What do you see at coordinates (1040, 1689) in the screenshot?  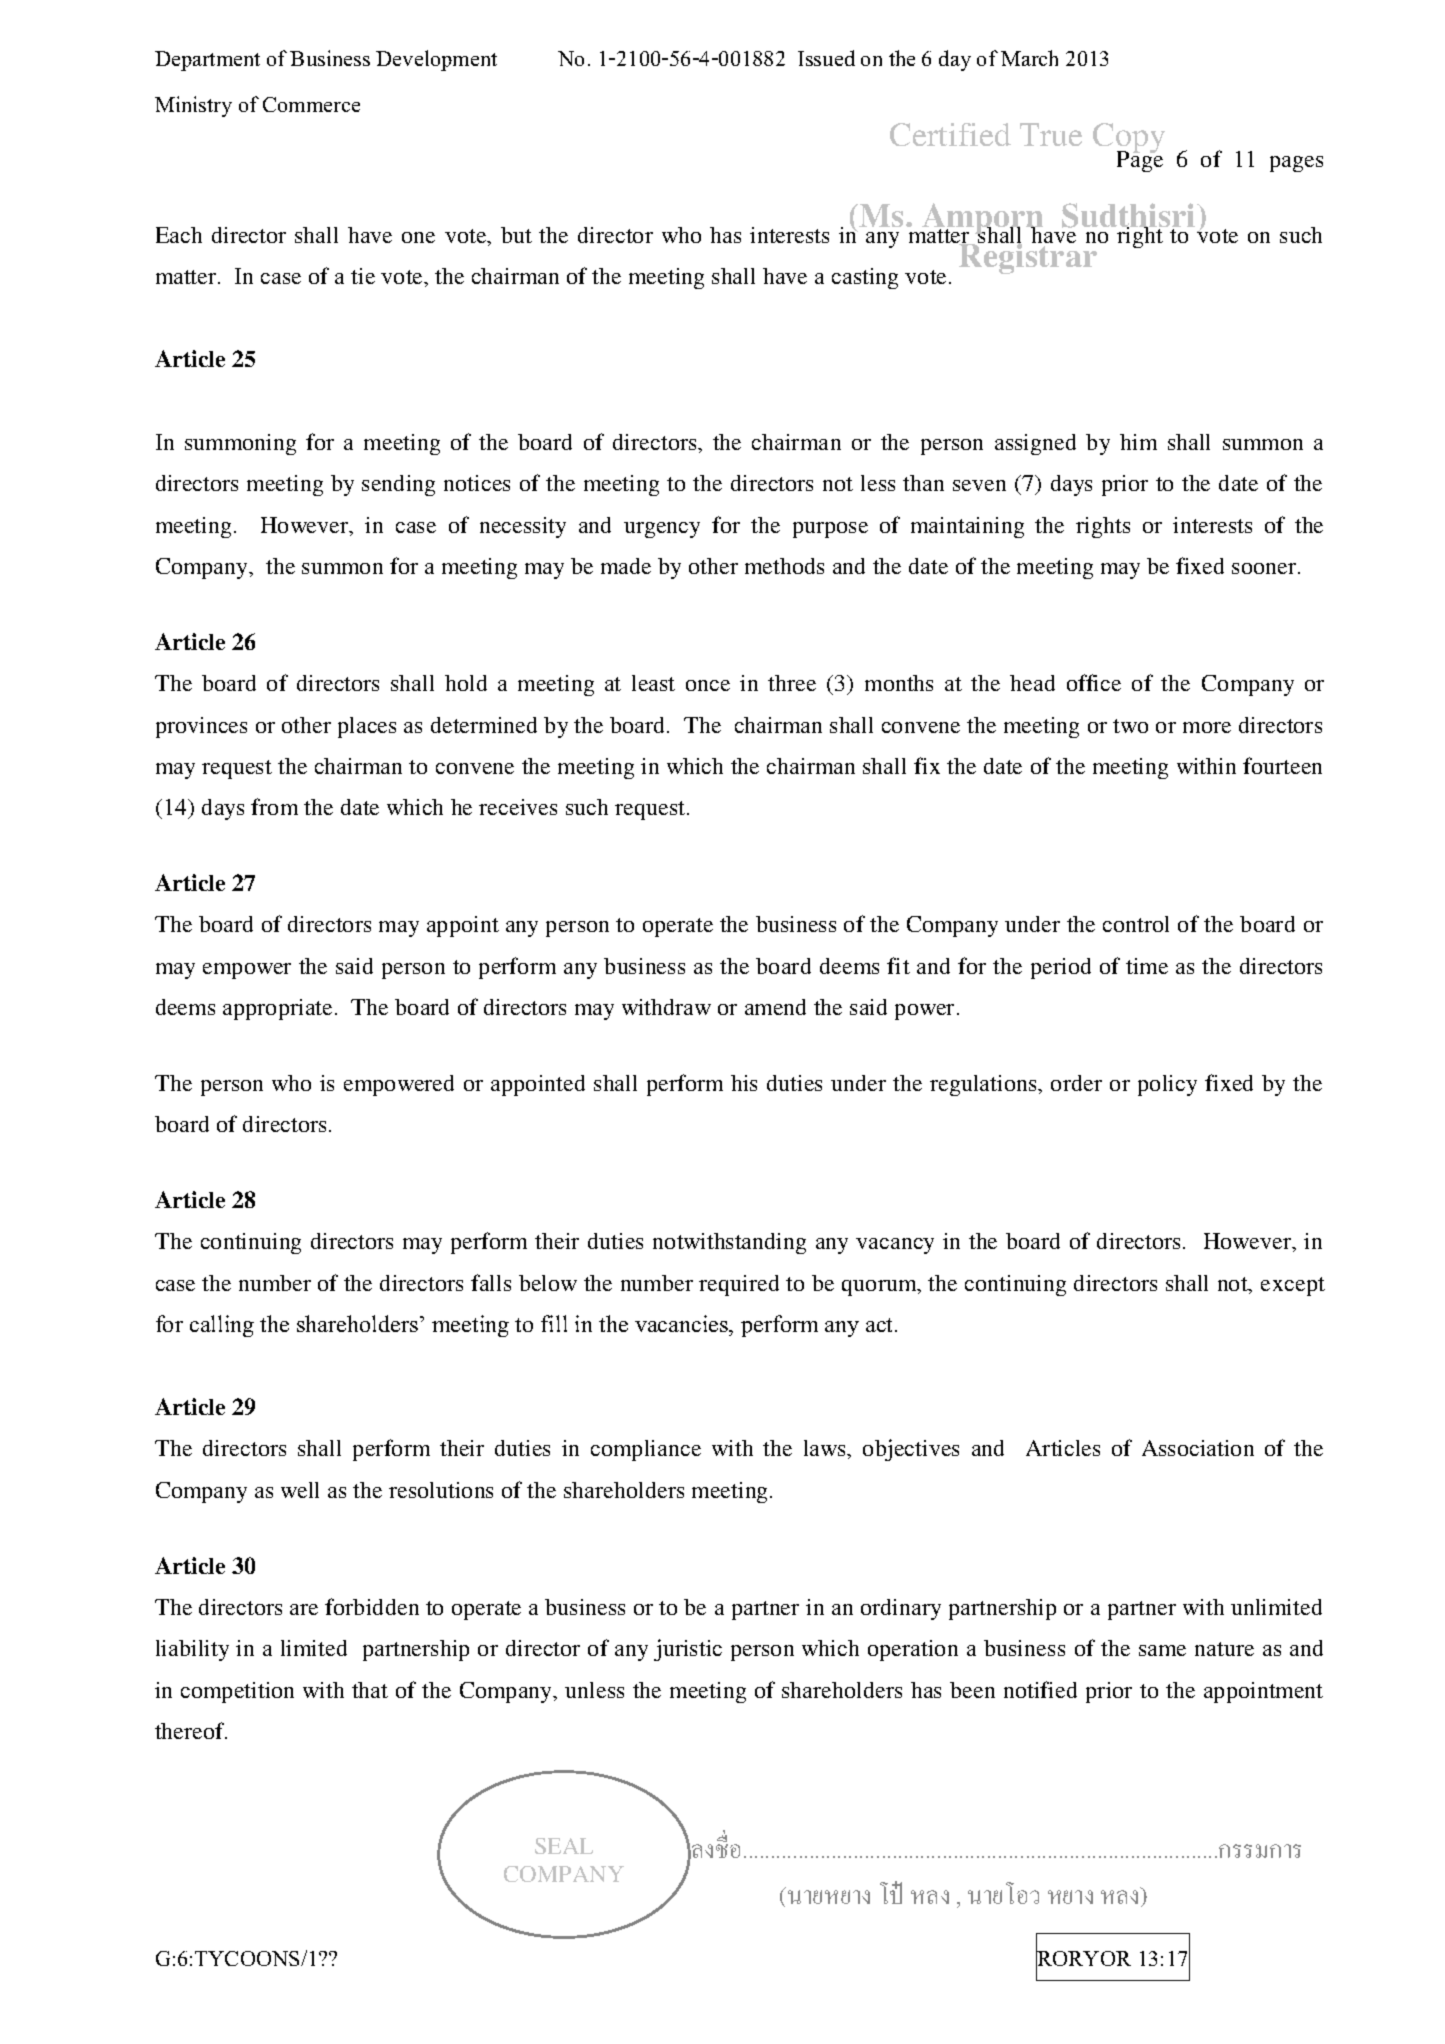 I see `notified` at bounding box center [1040, 1689].
